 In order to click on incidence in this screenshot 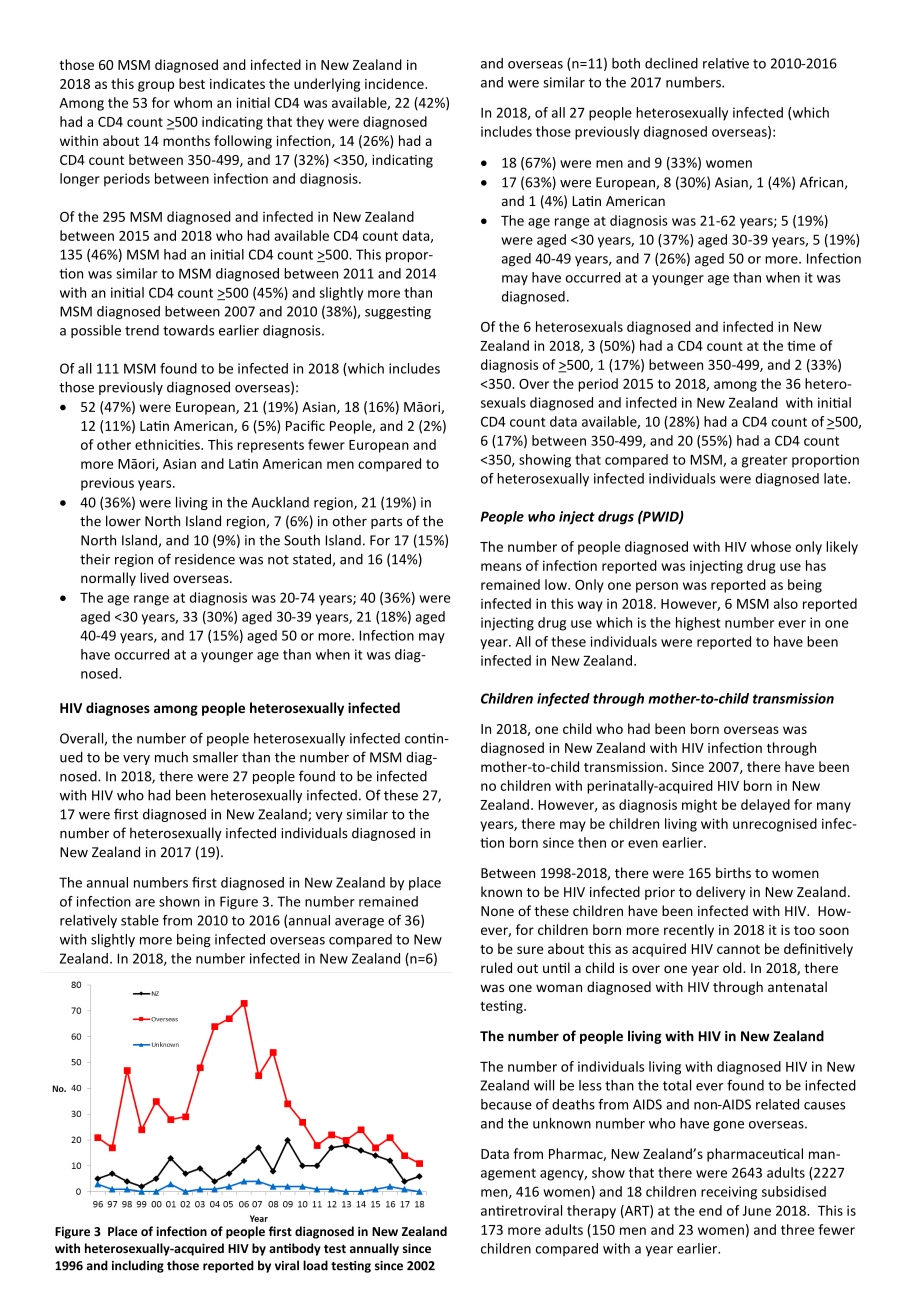, I will do `click(395, 83)`.
